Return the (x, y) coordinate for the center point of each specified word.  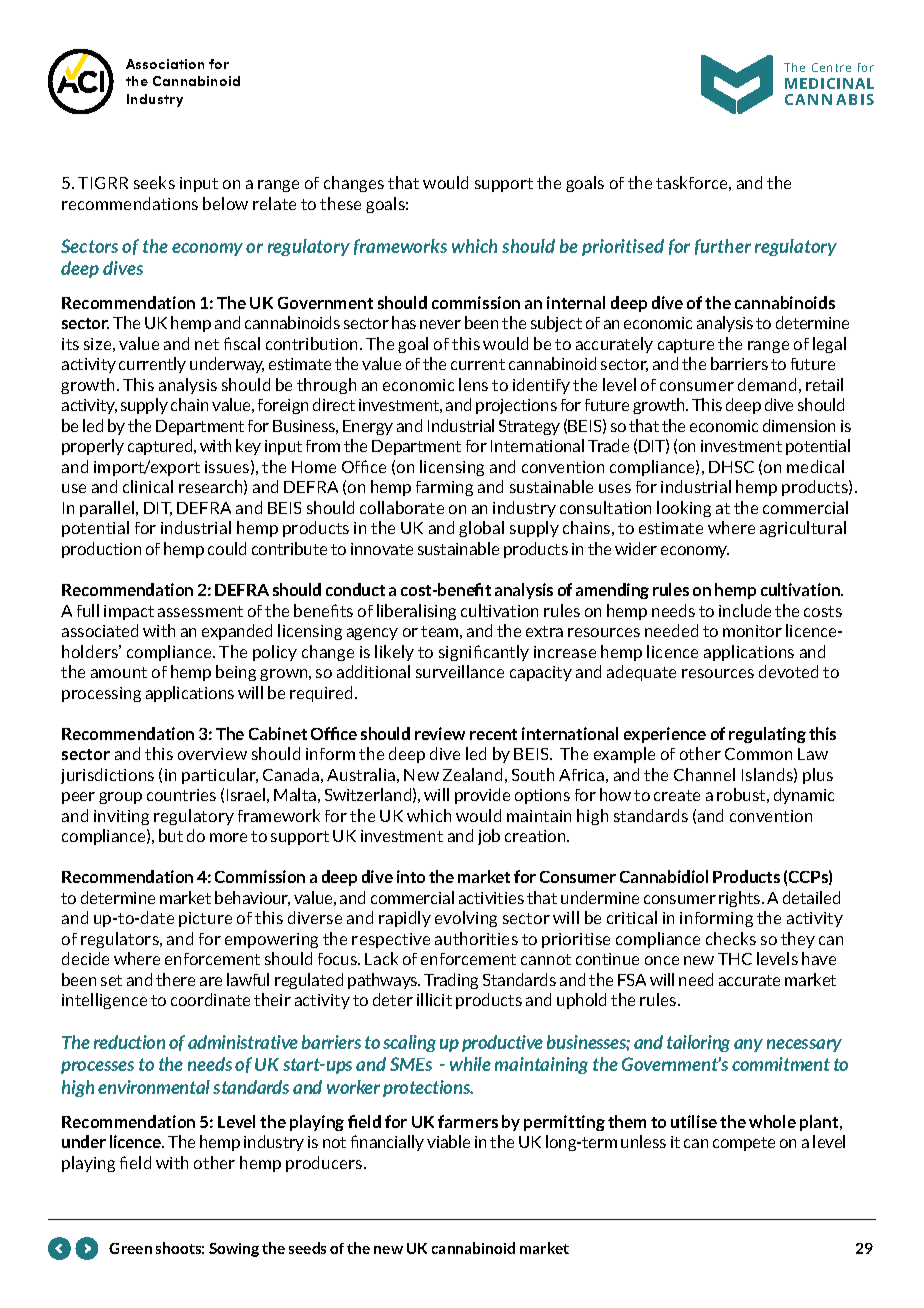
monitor (752, 631)
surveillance (460, 671)
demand (767, 384)
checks (731, 938)
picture (205, 919)
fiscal (242, 343)
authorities (476, 938)
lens (473, 384)
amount (119, 672)
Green (130, 1248)
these (340, 203)
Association (165, 64)
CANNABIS (829, 99)
